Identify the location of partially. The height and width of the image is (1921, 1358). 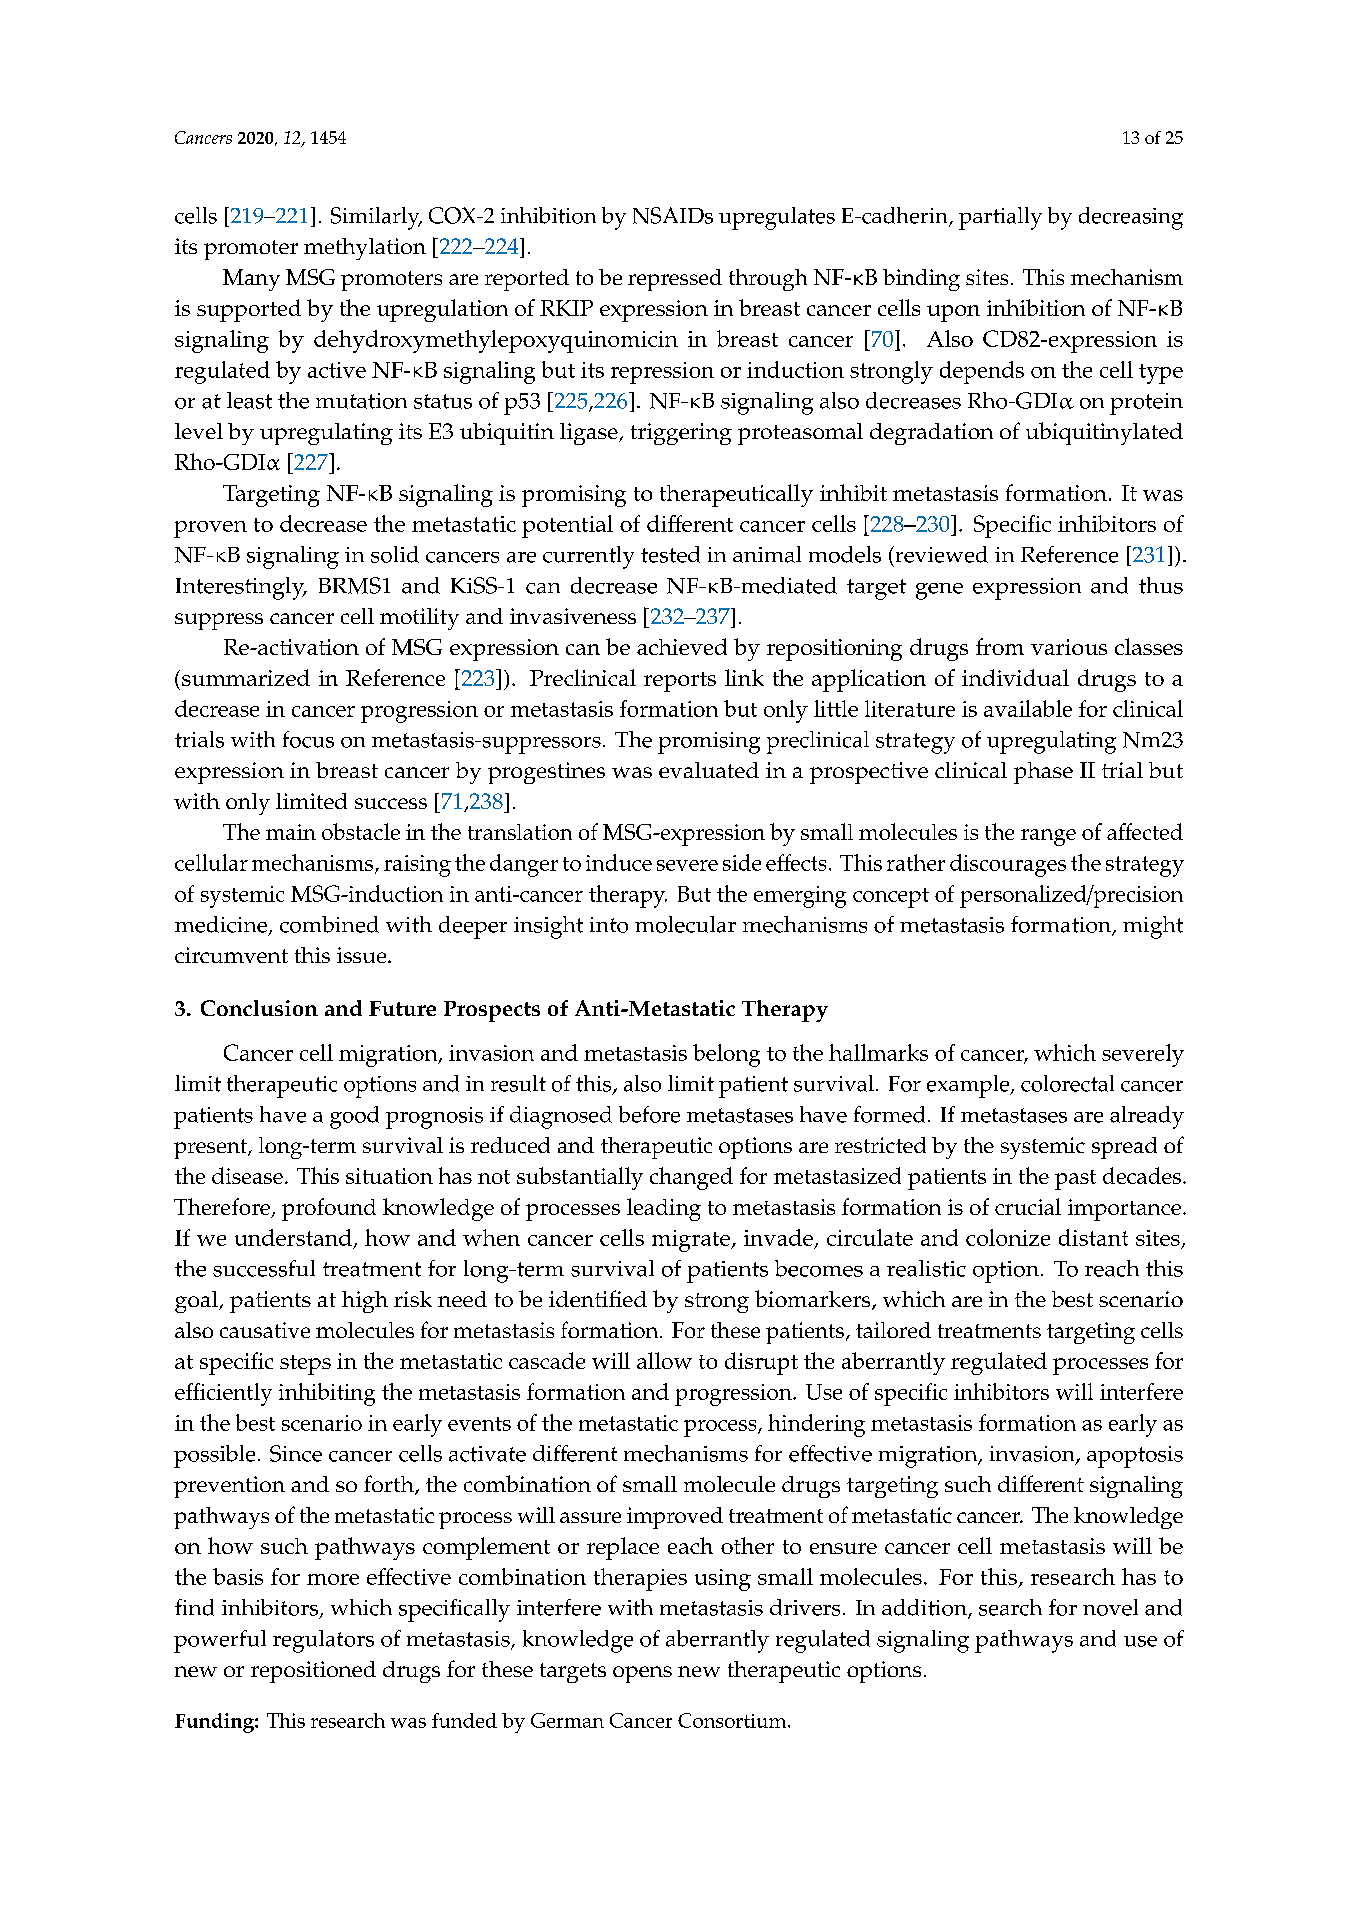
(1000, 218).
